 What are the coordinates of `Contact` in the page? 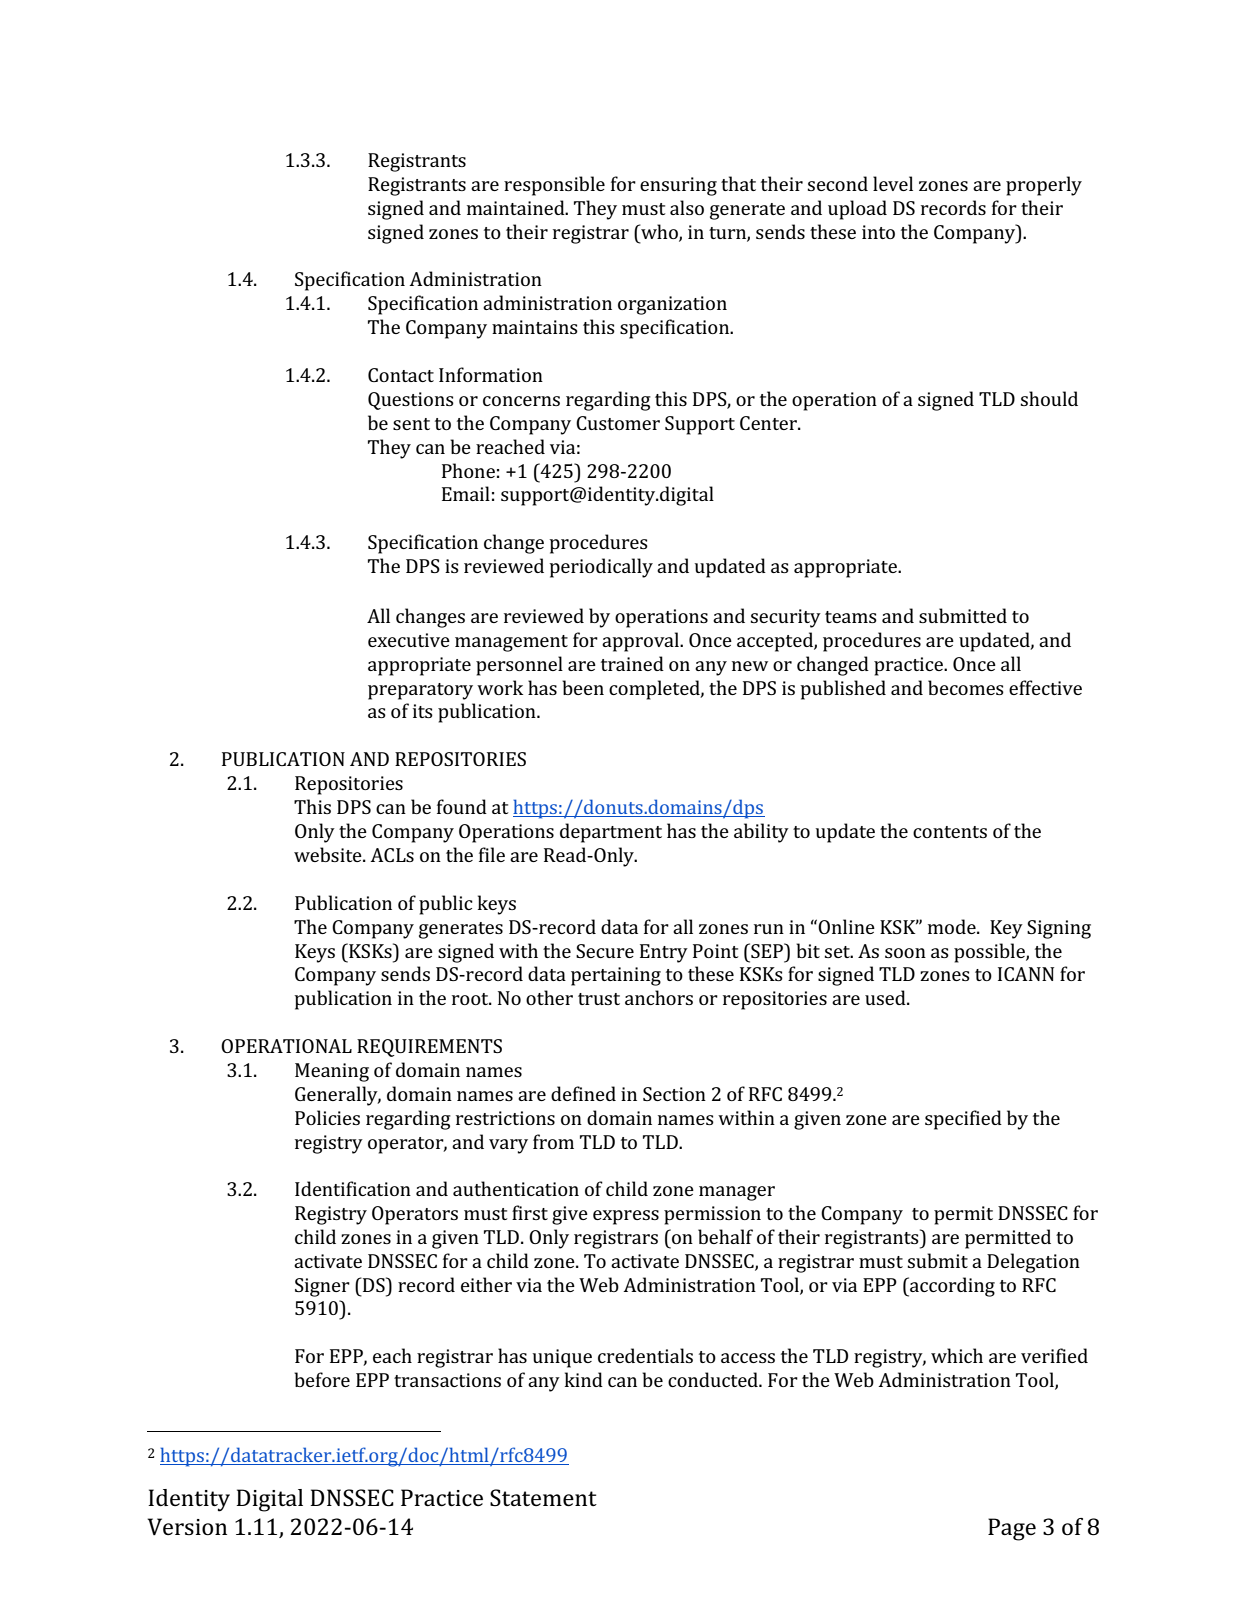 It's located at (401, 375).
